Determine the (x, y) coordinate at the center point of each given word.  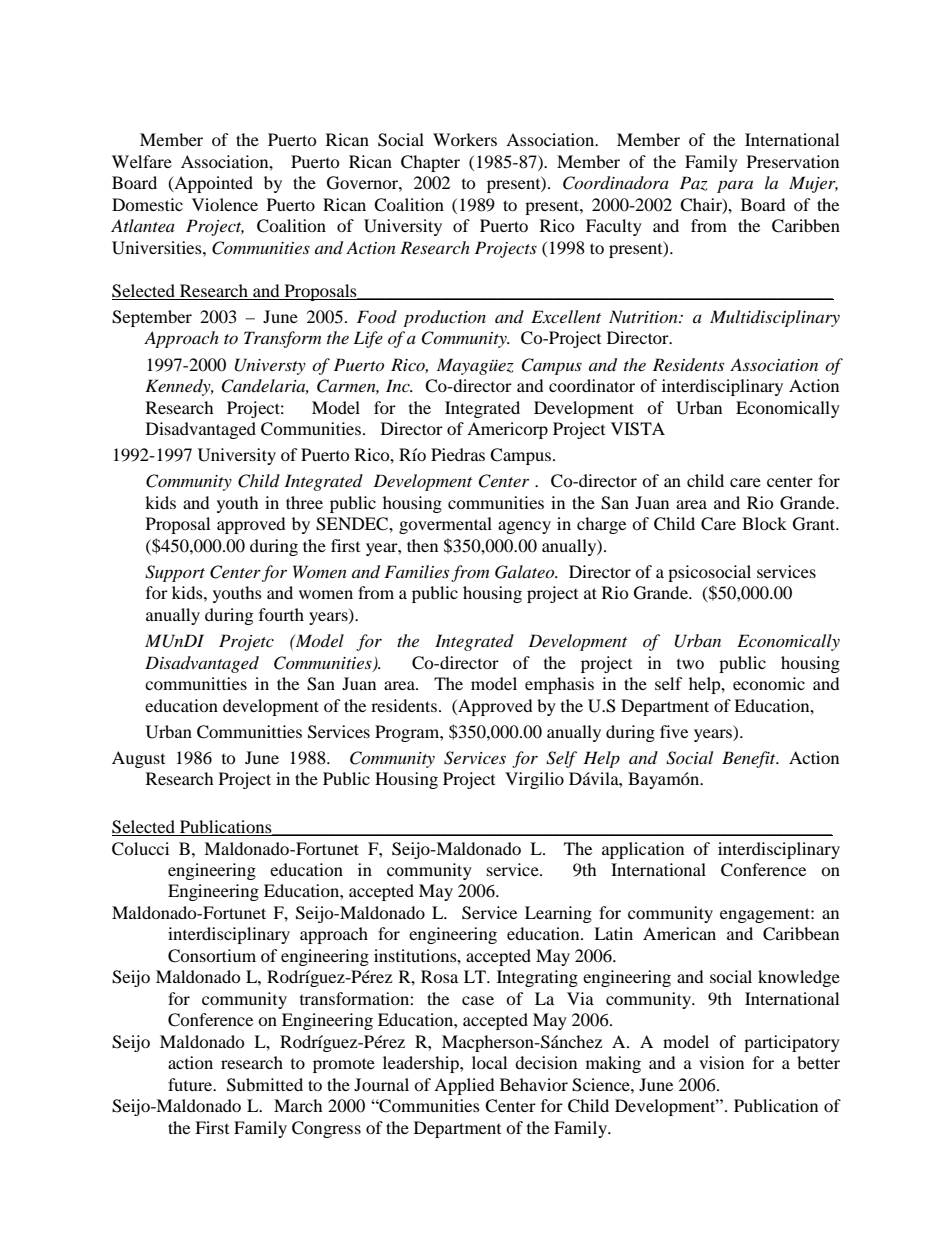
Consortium (212, 956)
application (643, 850)
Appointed (212, 184)
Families (416, 571)
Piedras (458, 454)
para (735, 187)
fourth (281, 614)
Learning (558, 914)
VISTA (638, 429)
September (152, 318)
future (191, 1084)
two (690, 663)
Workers (465, 139)
